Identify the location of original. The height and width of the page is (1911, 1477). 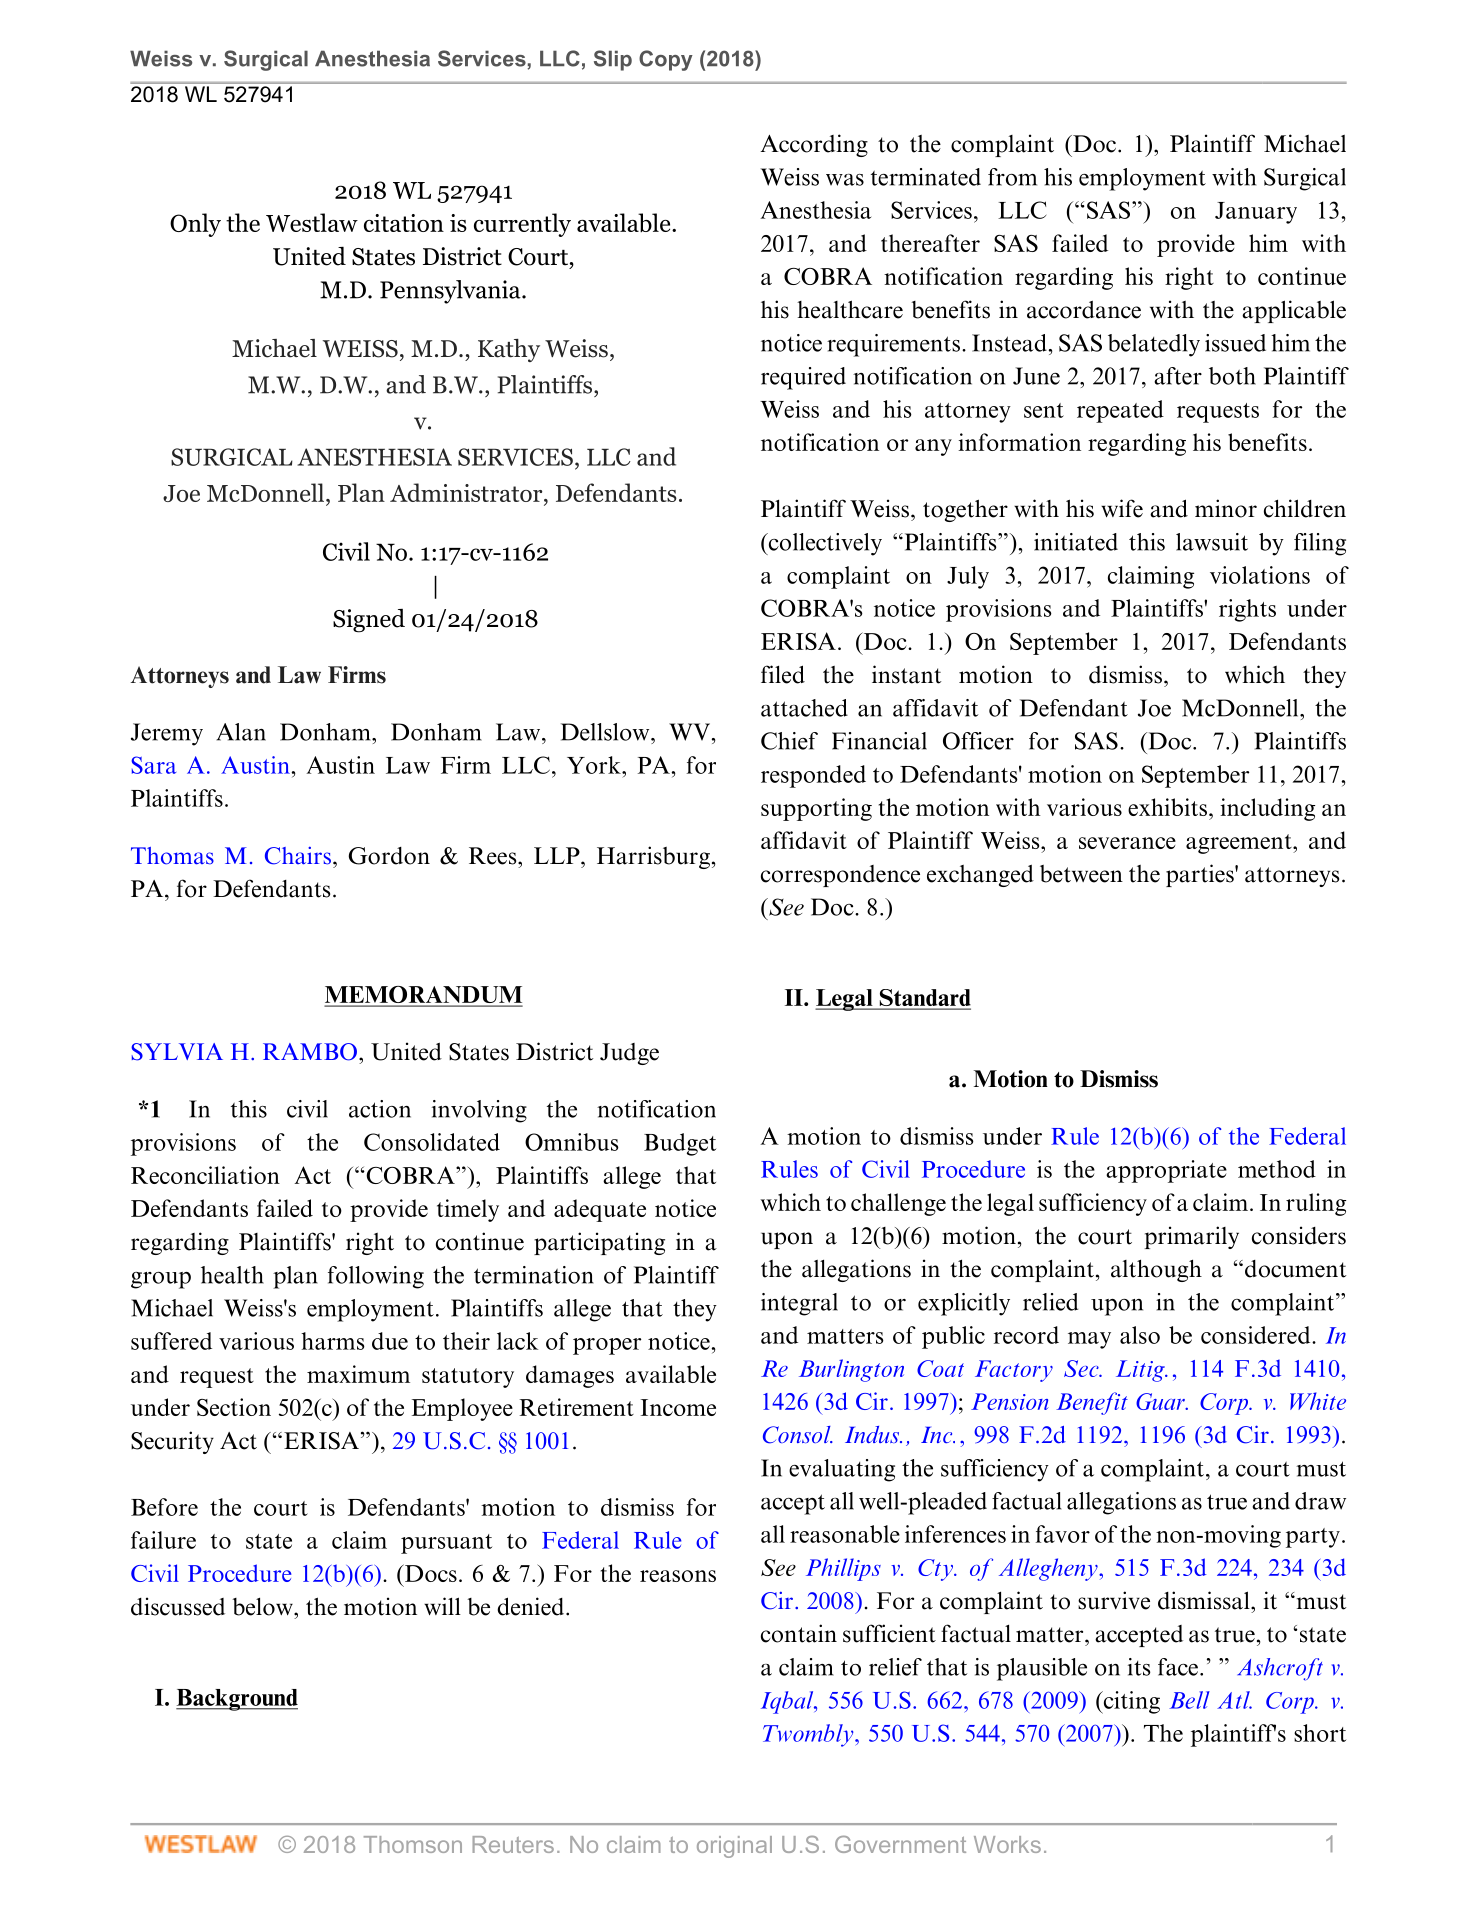
(734, 1847).
